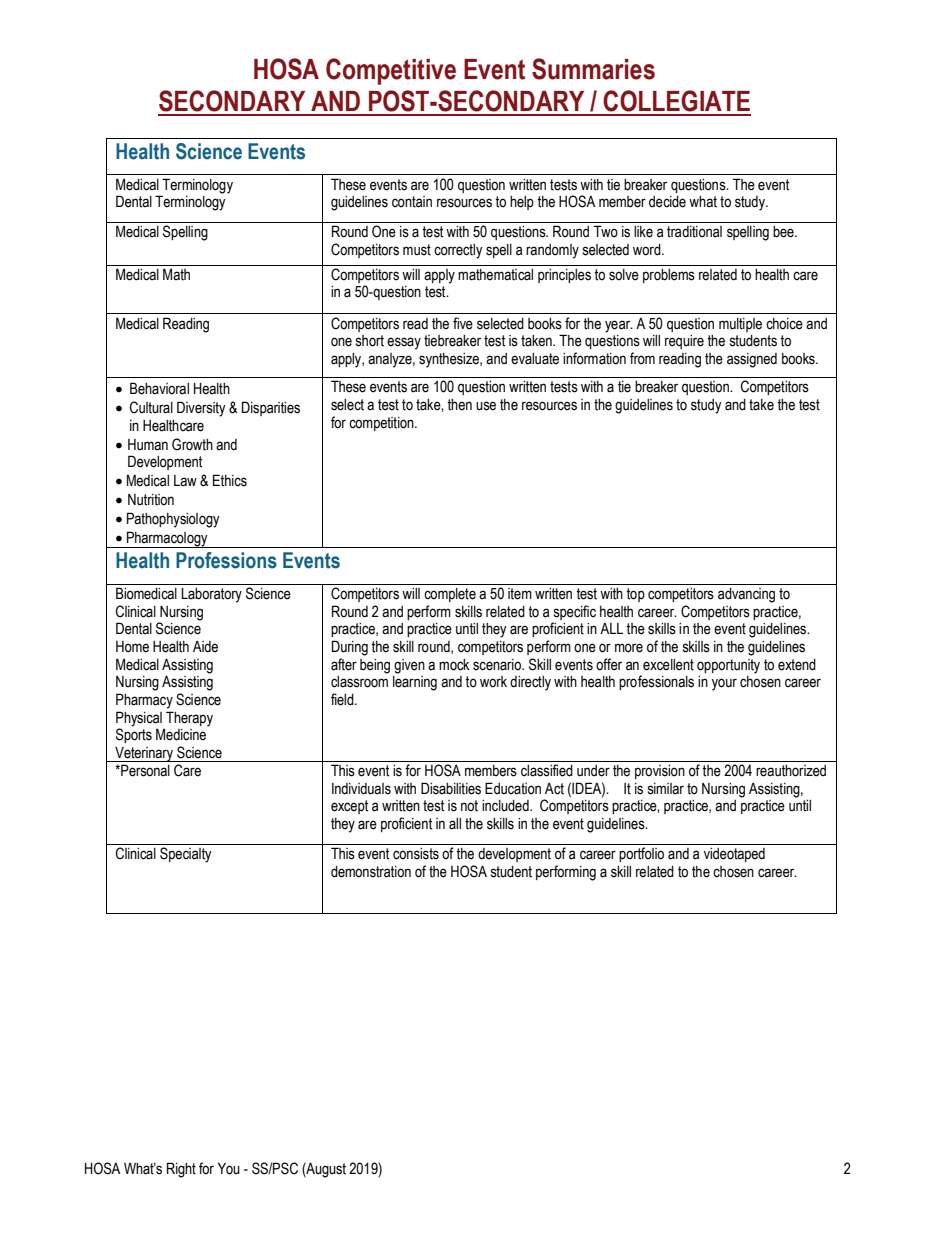  Describe the element at coordinates (371, 872) in the document. I see `demonstration` at that location.
